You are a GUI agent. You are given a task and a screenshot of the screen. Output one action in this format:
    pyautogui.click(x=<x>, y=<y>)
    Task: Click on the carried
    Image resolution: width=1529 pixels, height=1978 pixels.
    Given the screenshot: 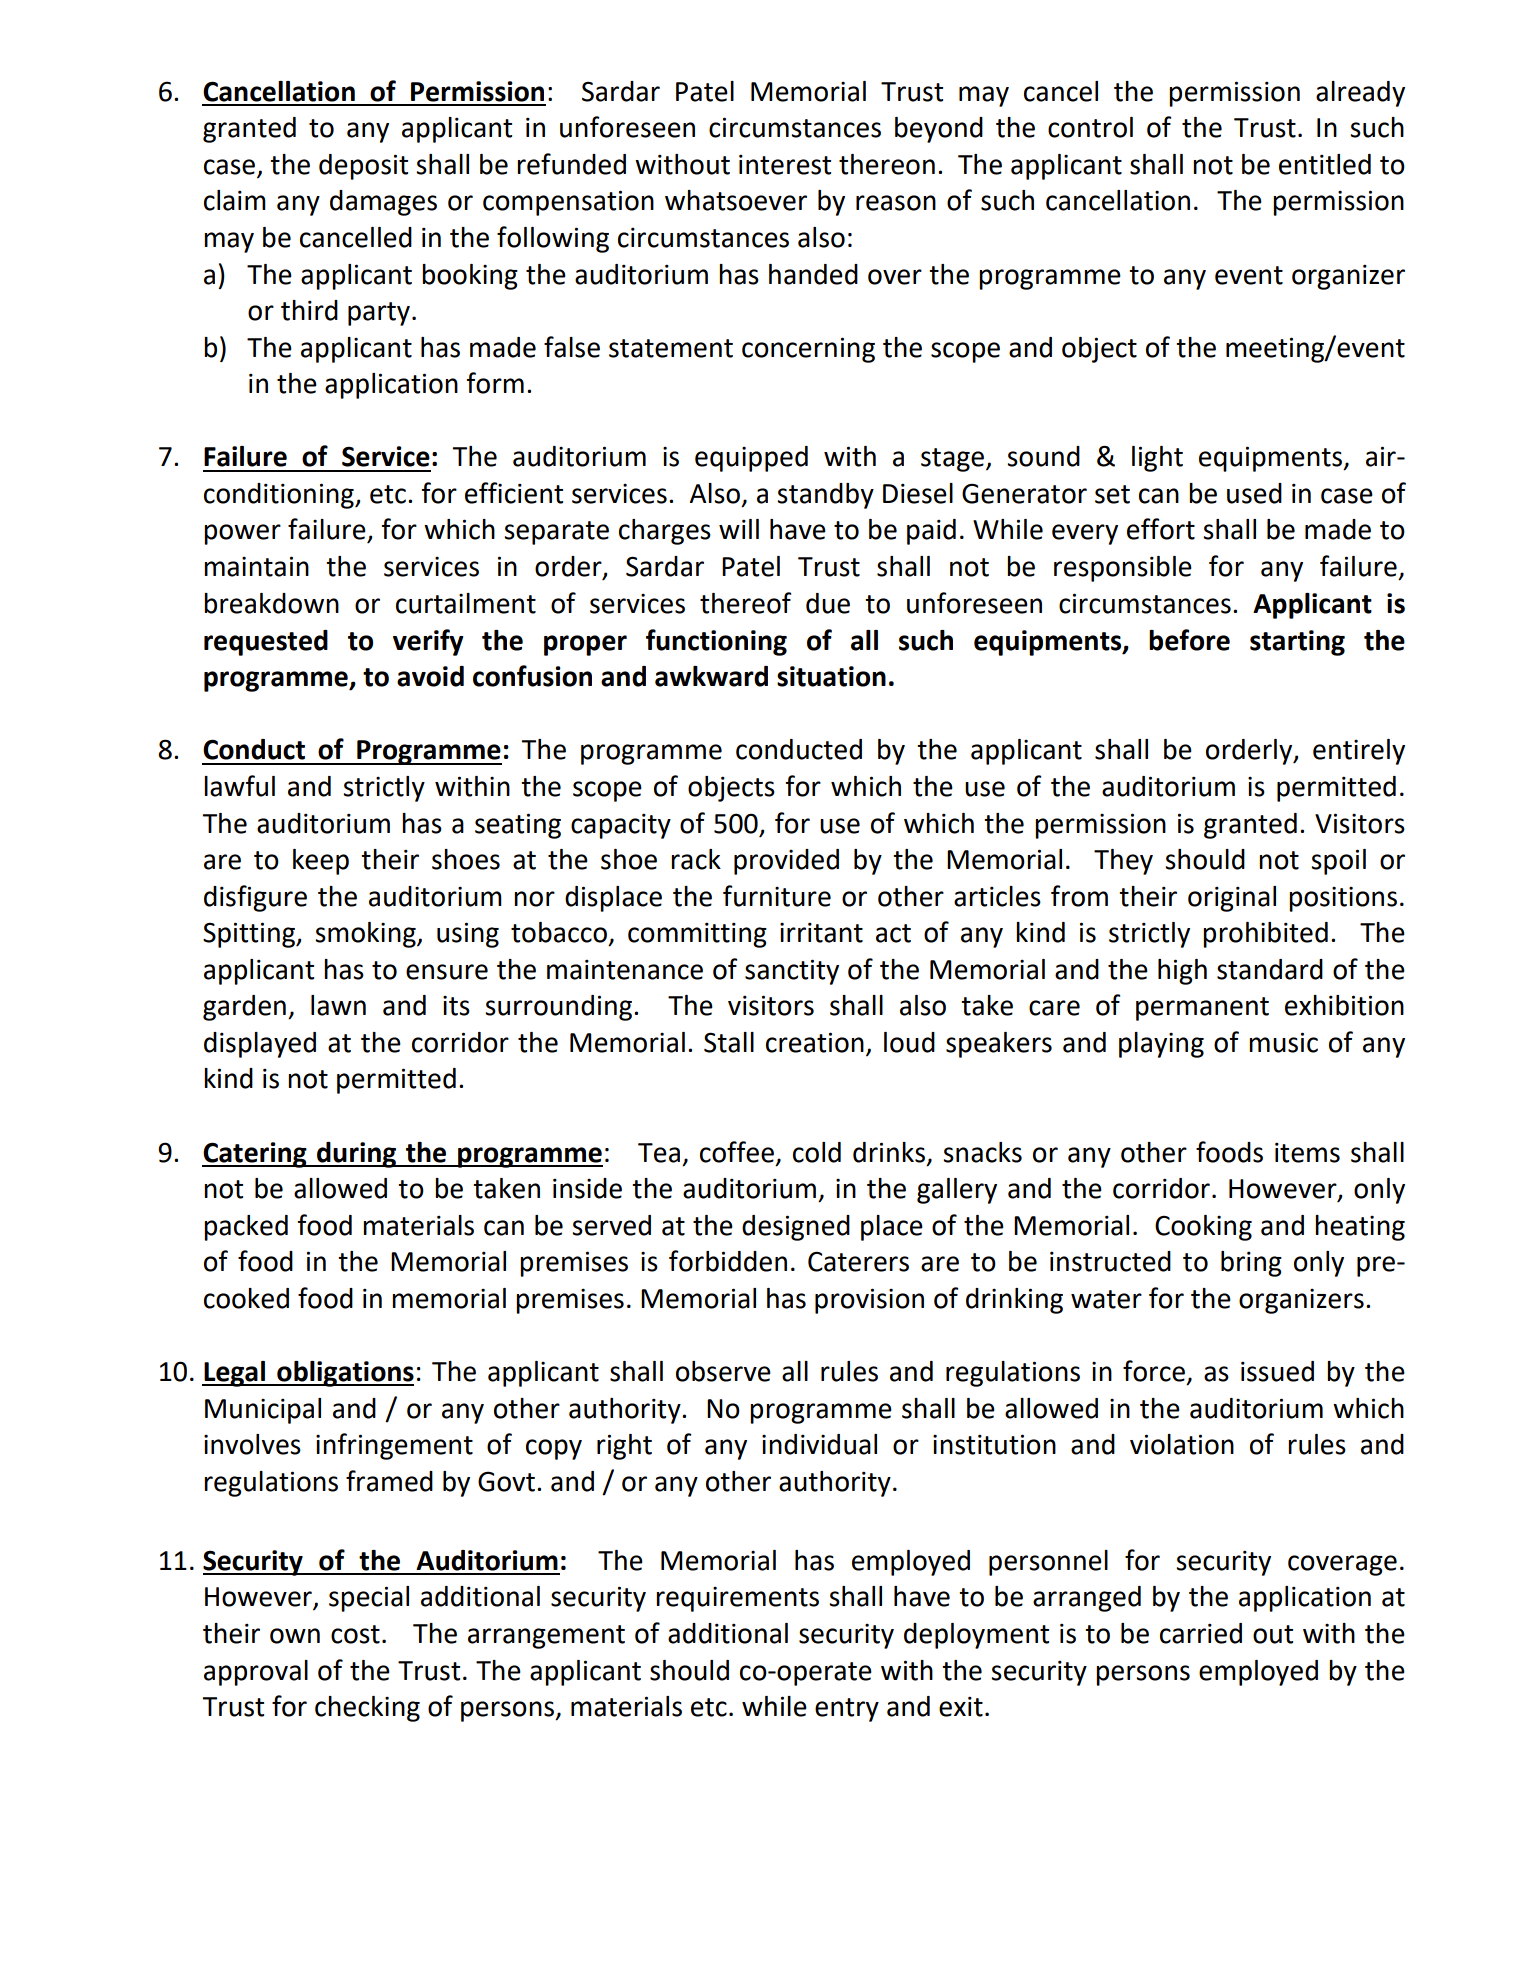 What is the action you would take?
    pyautogui.click(x=1201, y=1633)
